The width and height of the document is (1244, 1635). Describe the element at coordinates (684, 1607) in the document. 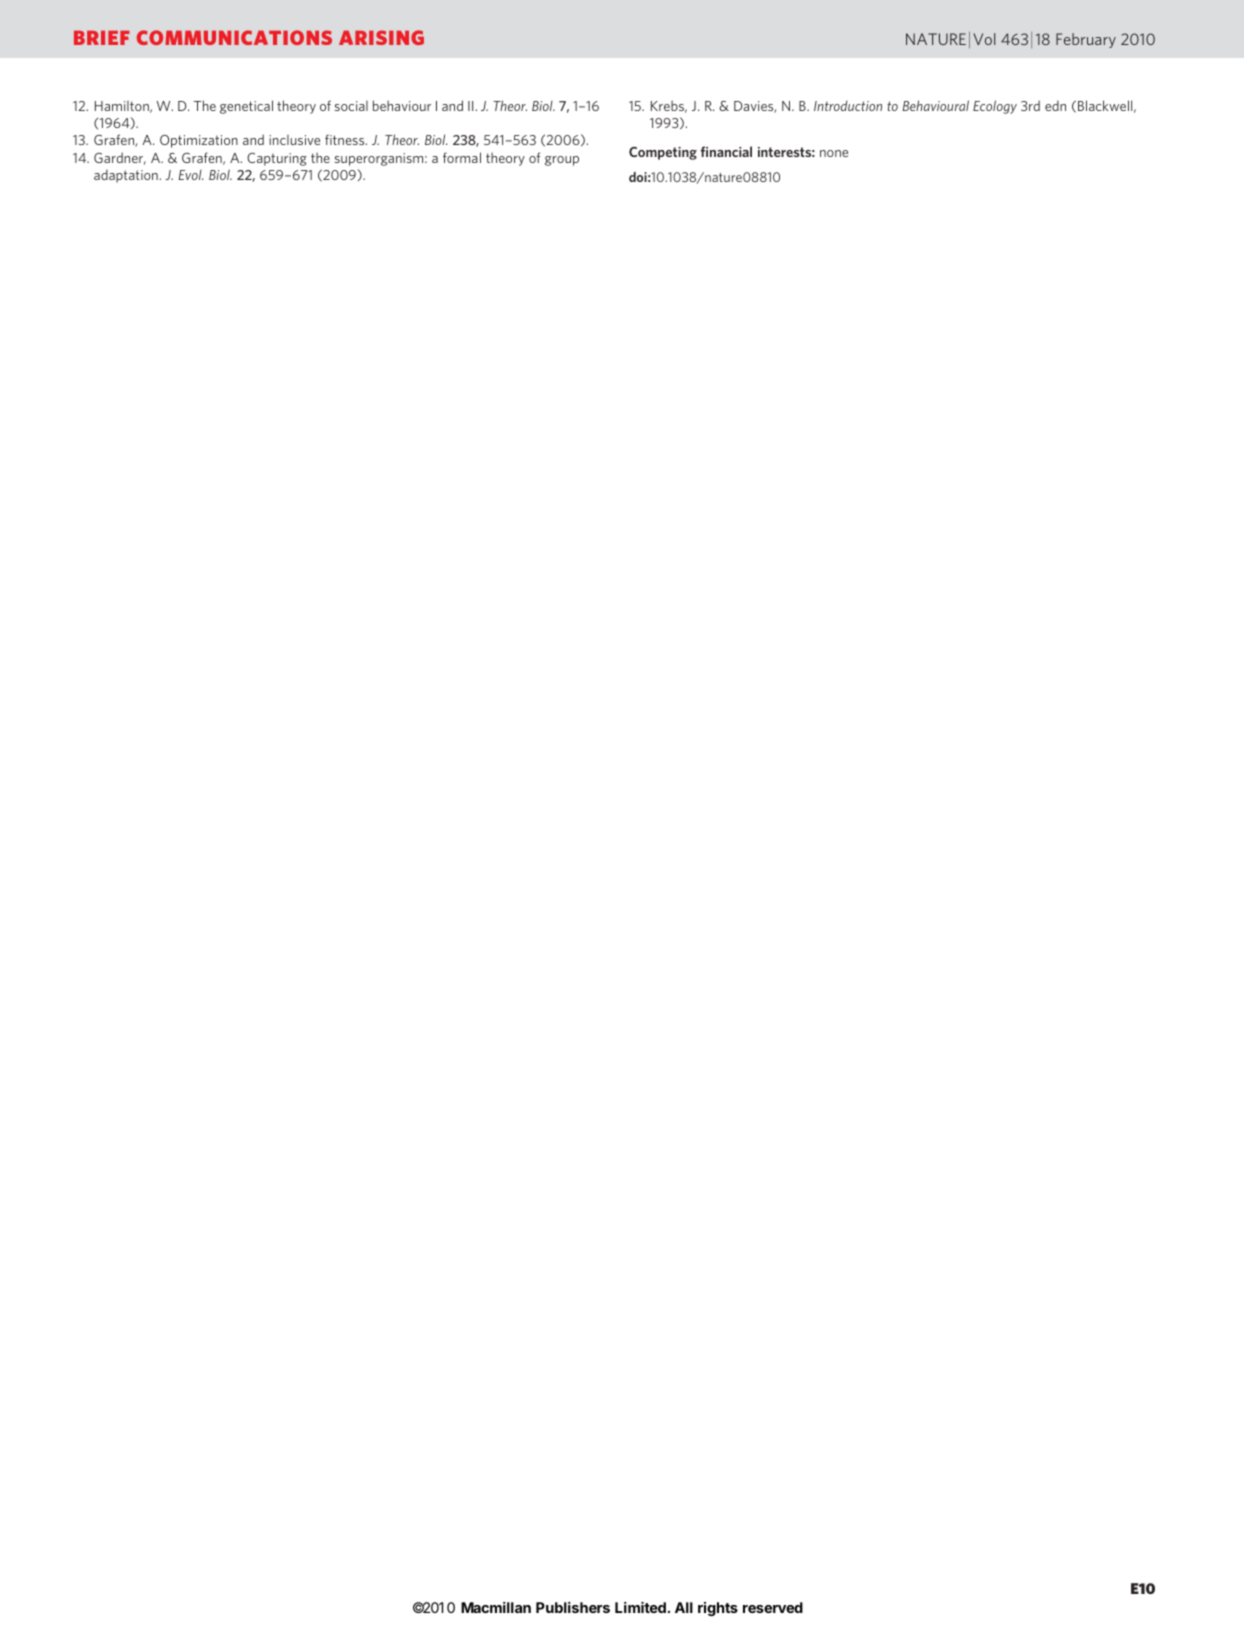

I see `All` at that location.
